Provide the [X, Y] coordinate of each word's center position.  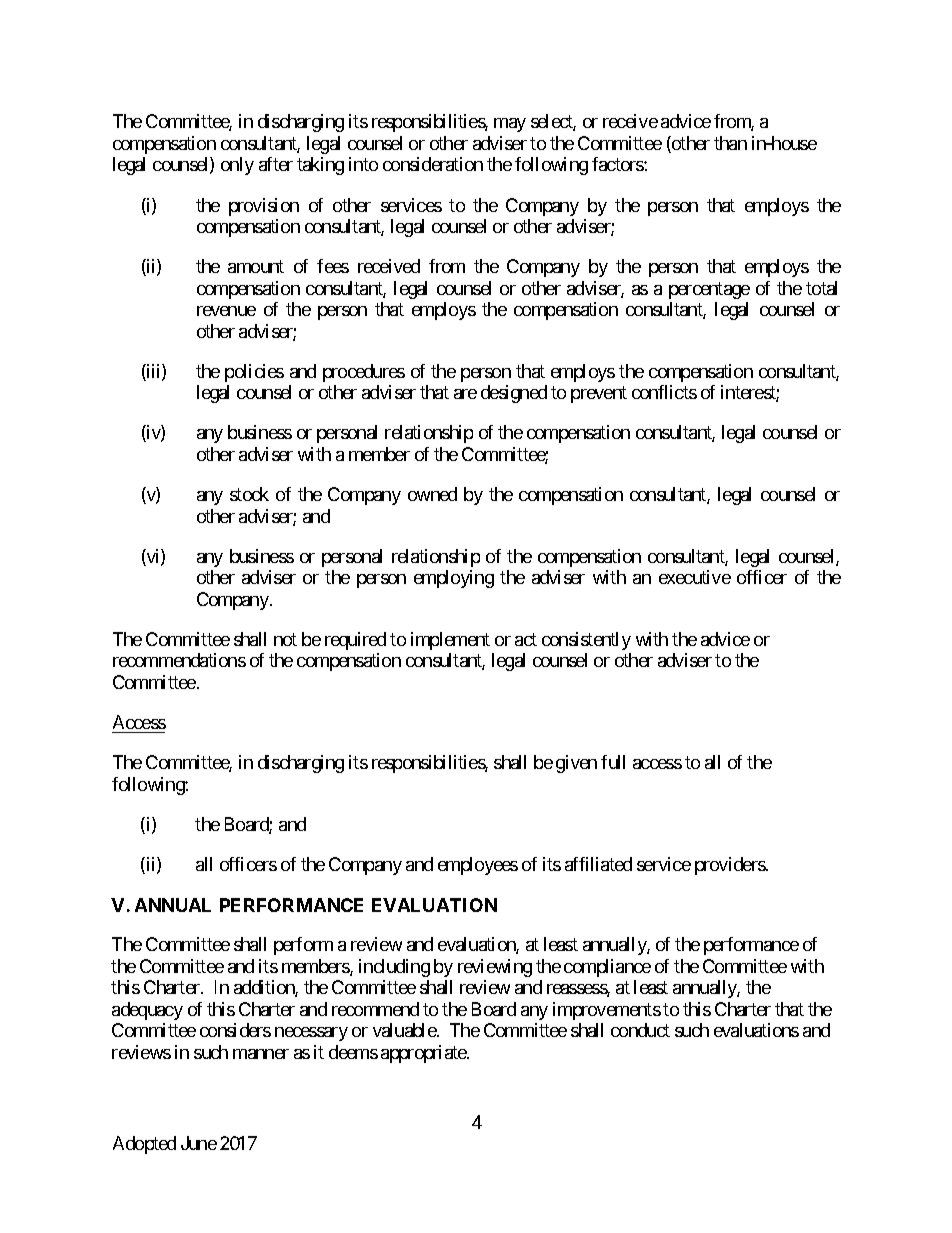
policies [254, 373]
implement [450, 641]
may [510, 125]
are [465, 394]
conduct [640, 1030]
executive [695, 577]
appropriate [424, 1054]
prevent [599, 395]
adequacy [147, 1011]
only [237, 166]
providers [730, 866]
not [285, 639]
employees [478, 866]
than [730, 143]
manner [261, 1054]
